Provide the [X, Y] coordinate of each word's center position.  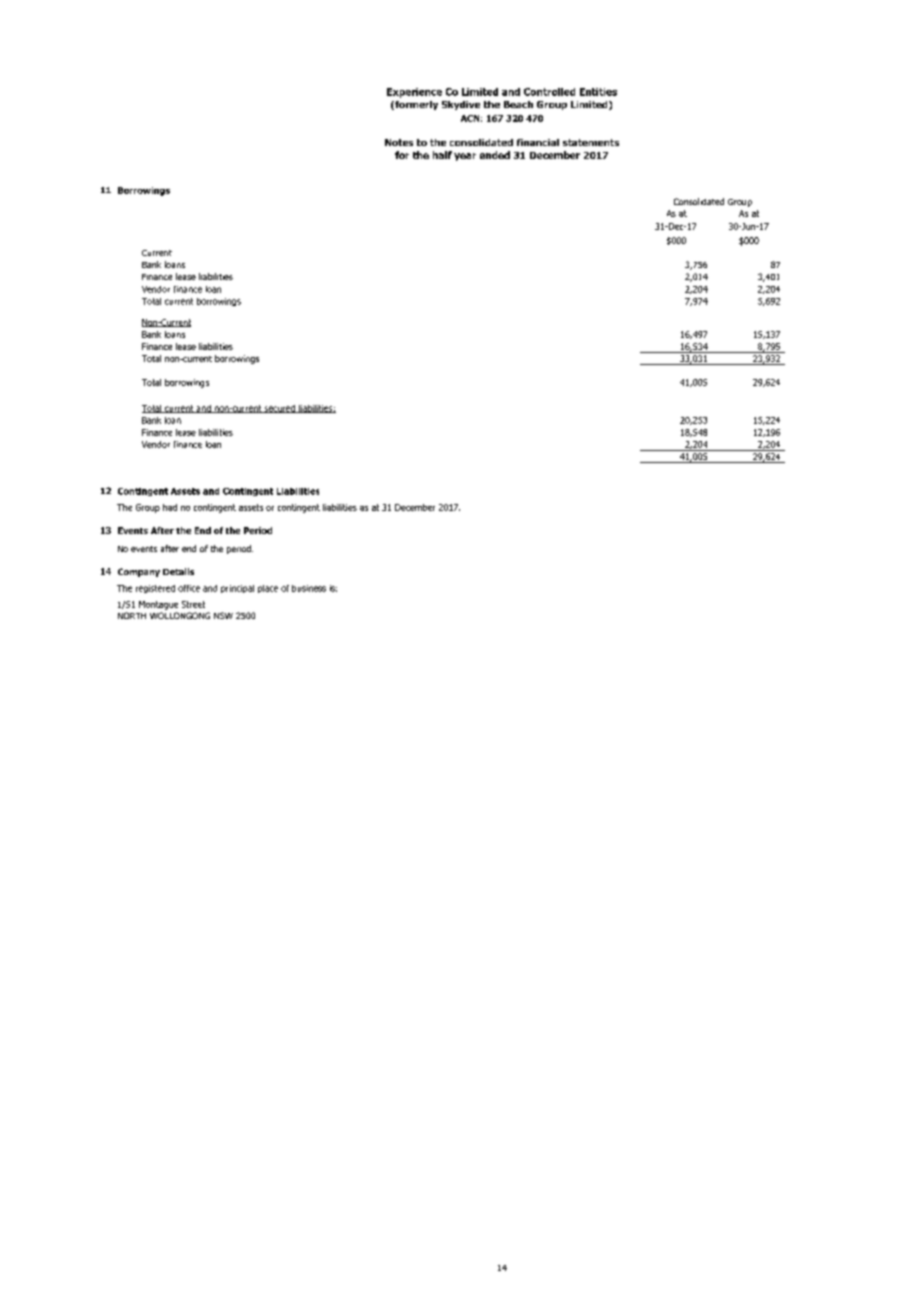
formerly [415, 105]
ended [495, 155]
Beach [518, 104]
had [170, 507]
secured [279, 409]
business [309, 588]
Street [193, 604]
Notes [399, 142]
